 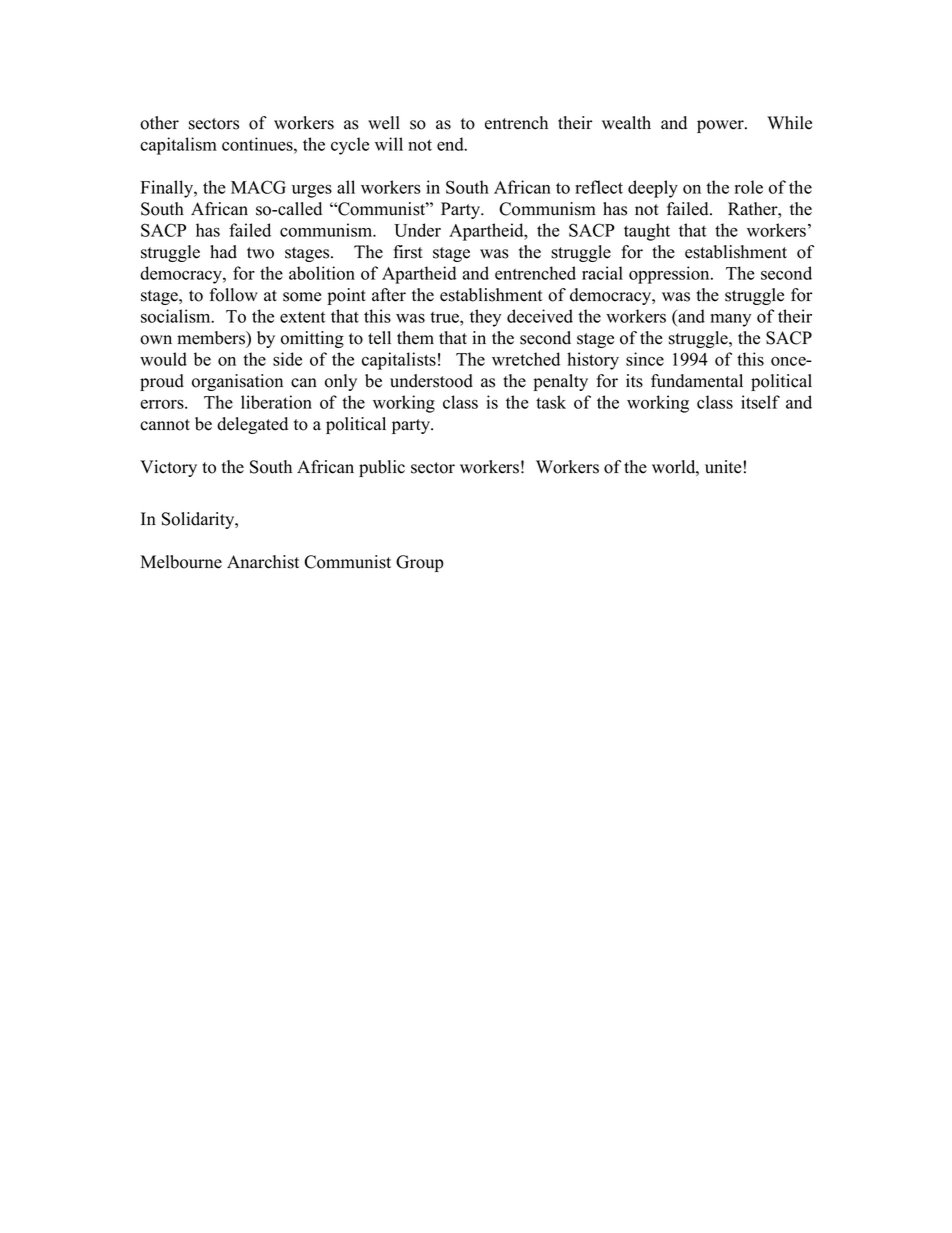 I want to click on delegated, so click(x=252, y=425).
